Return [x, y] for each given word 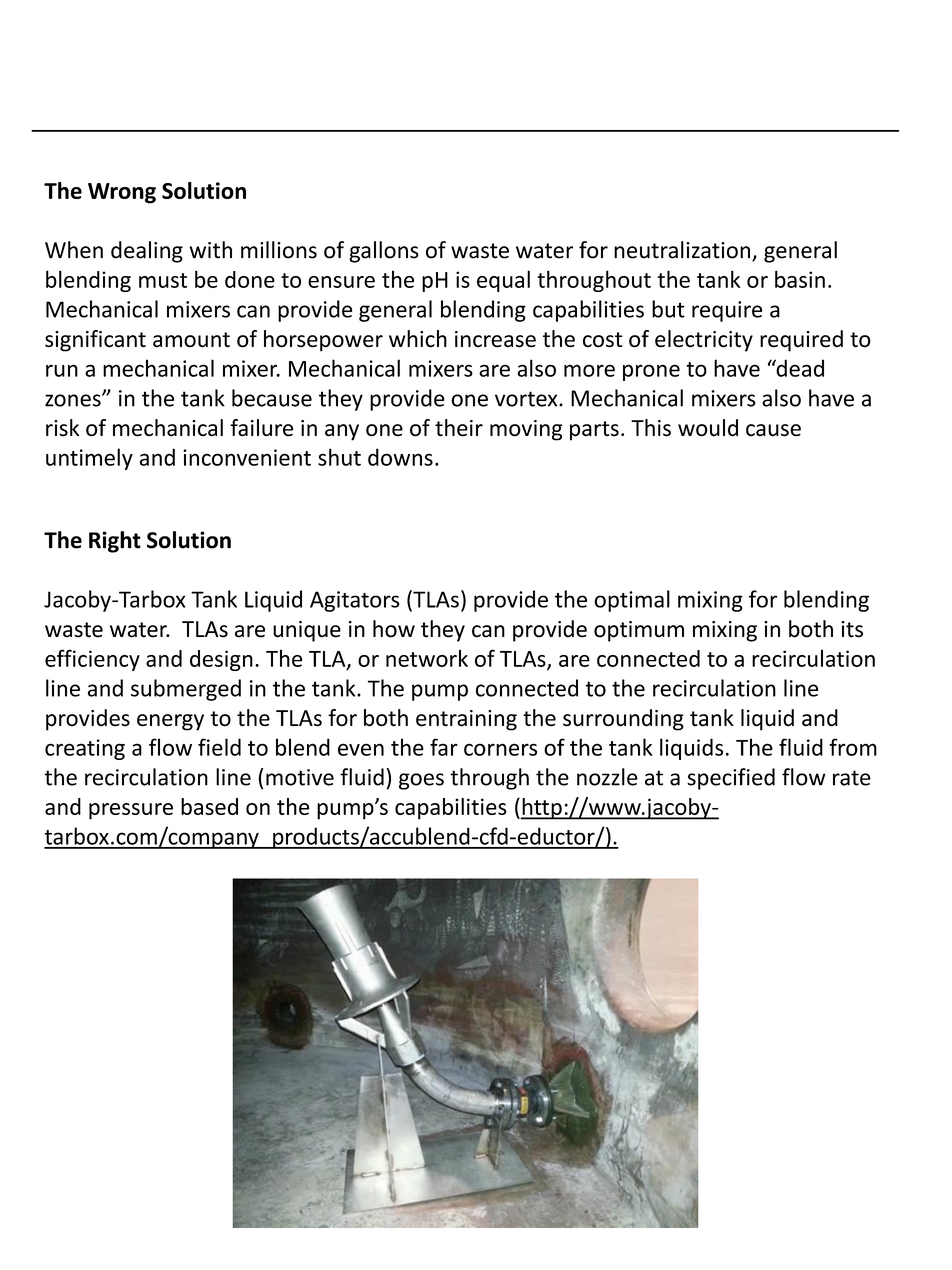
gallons [384, 252]
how [394, 629]
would [708, 428]
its [852, 629]
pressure [131, 811]
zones [74, 400]
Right [115, 542]
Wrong [122, 193]
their [459, 428]
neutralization [683, 251]
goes [421, 781]
